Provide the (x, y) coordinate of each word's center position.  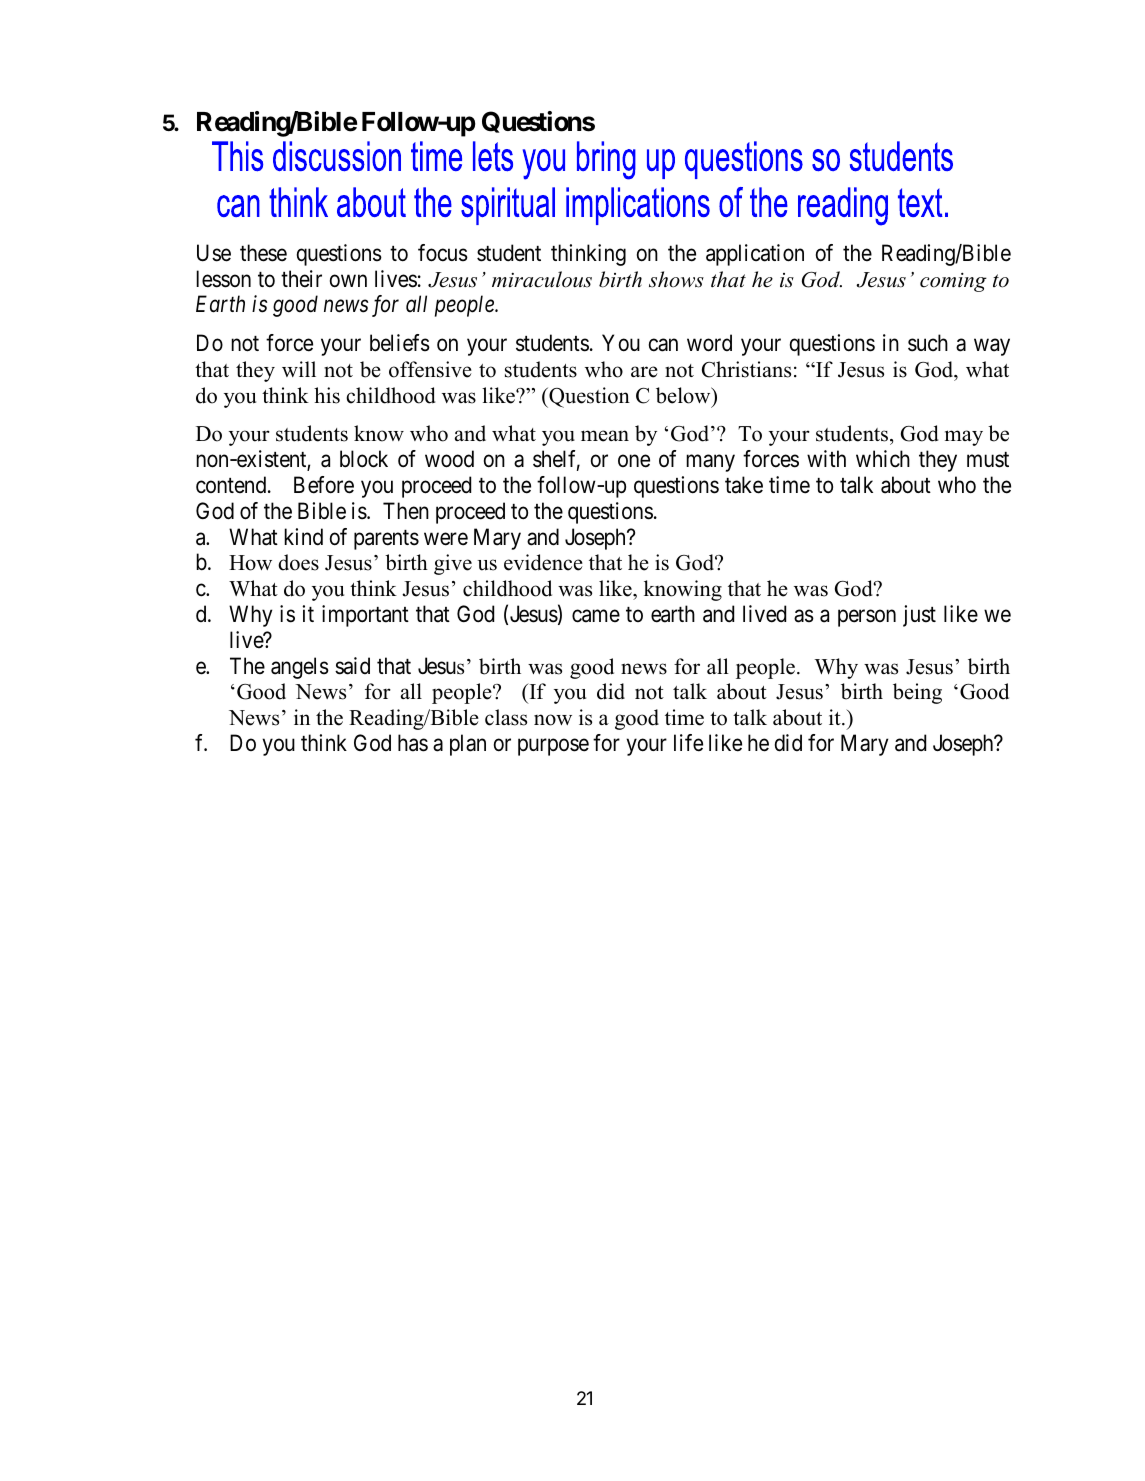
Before (324, 485)
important (365, 616)
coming (953, 282)
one (634, 461)
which (883, 459)
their (301, 278)
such (928, 343)
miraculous (542, 279)
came (596, 616)
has (413, 743)
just (919, 616)
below (684, 395)
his (327, 395)
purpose (553, 747)
